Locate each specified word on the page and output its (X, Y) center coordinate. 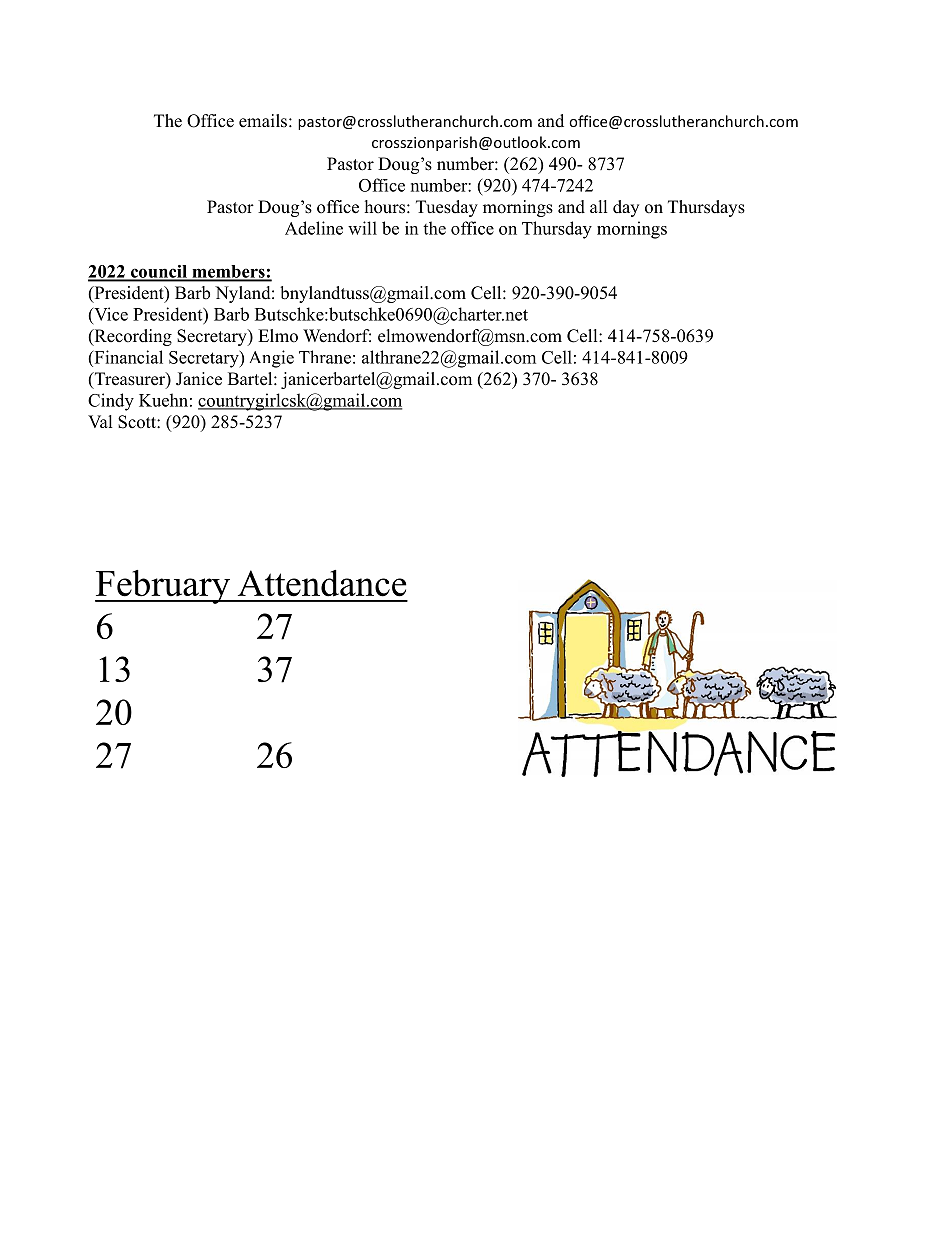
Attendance (322, 583)
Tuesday (447, 208)
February (163, 587)
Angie (272, 359)
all (599, 206)
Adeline (314, 228)
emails (263, 121)
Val (100, 421)
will (362, 228)
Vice (110, 314)
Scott (138, 422)
